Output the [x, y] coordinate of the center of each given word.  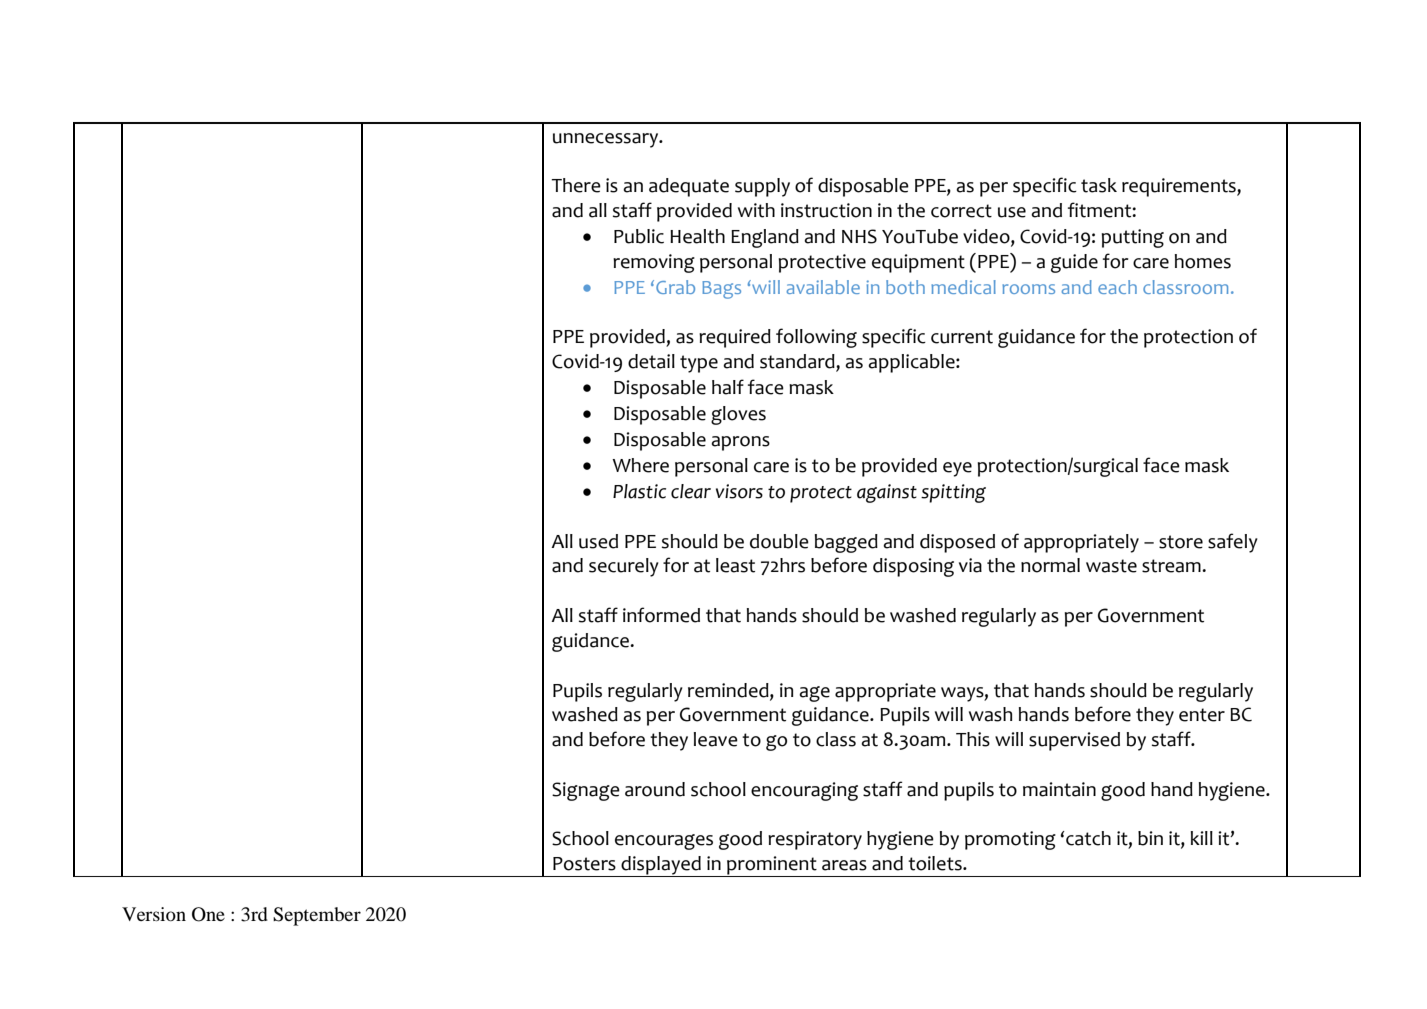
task [1099, 185]
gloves [738, 415]
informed [661, 615]
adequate [689, 187]
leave [716, 739]
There [576, 185]
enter [1202, 715]
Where [640, 465]
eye [957, 469]
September [317, 916]
